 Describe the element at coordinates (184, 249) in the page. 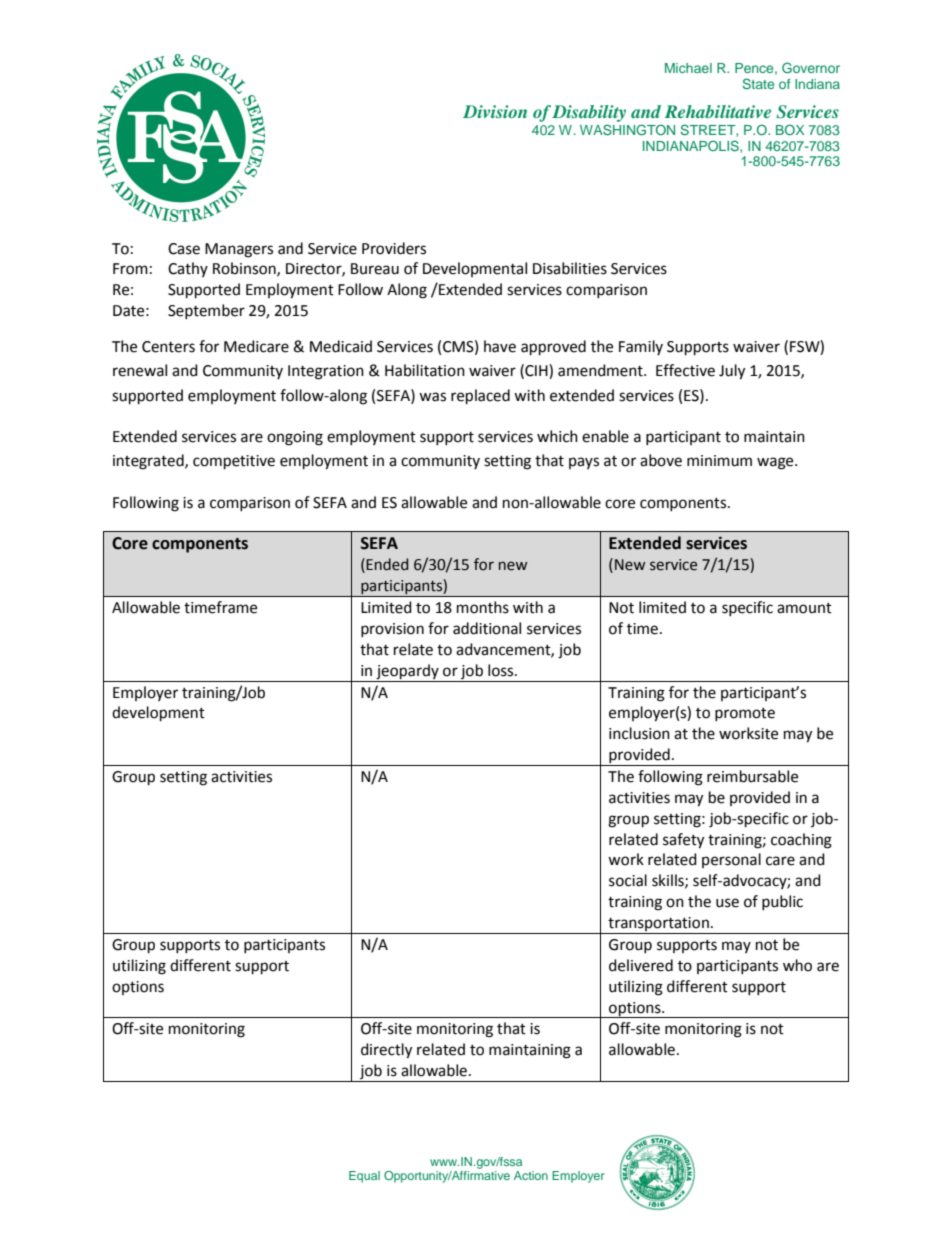

I see `Case` at that location.
